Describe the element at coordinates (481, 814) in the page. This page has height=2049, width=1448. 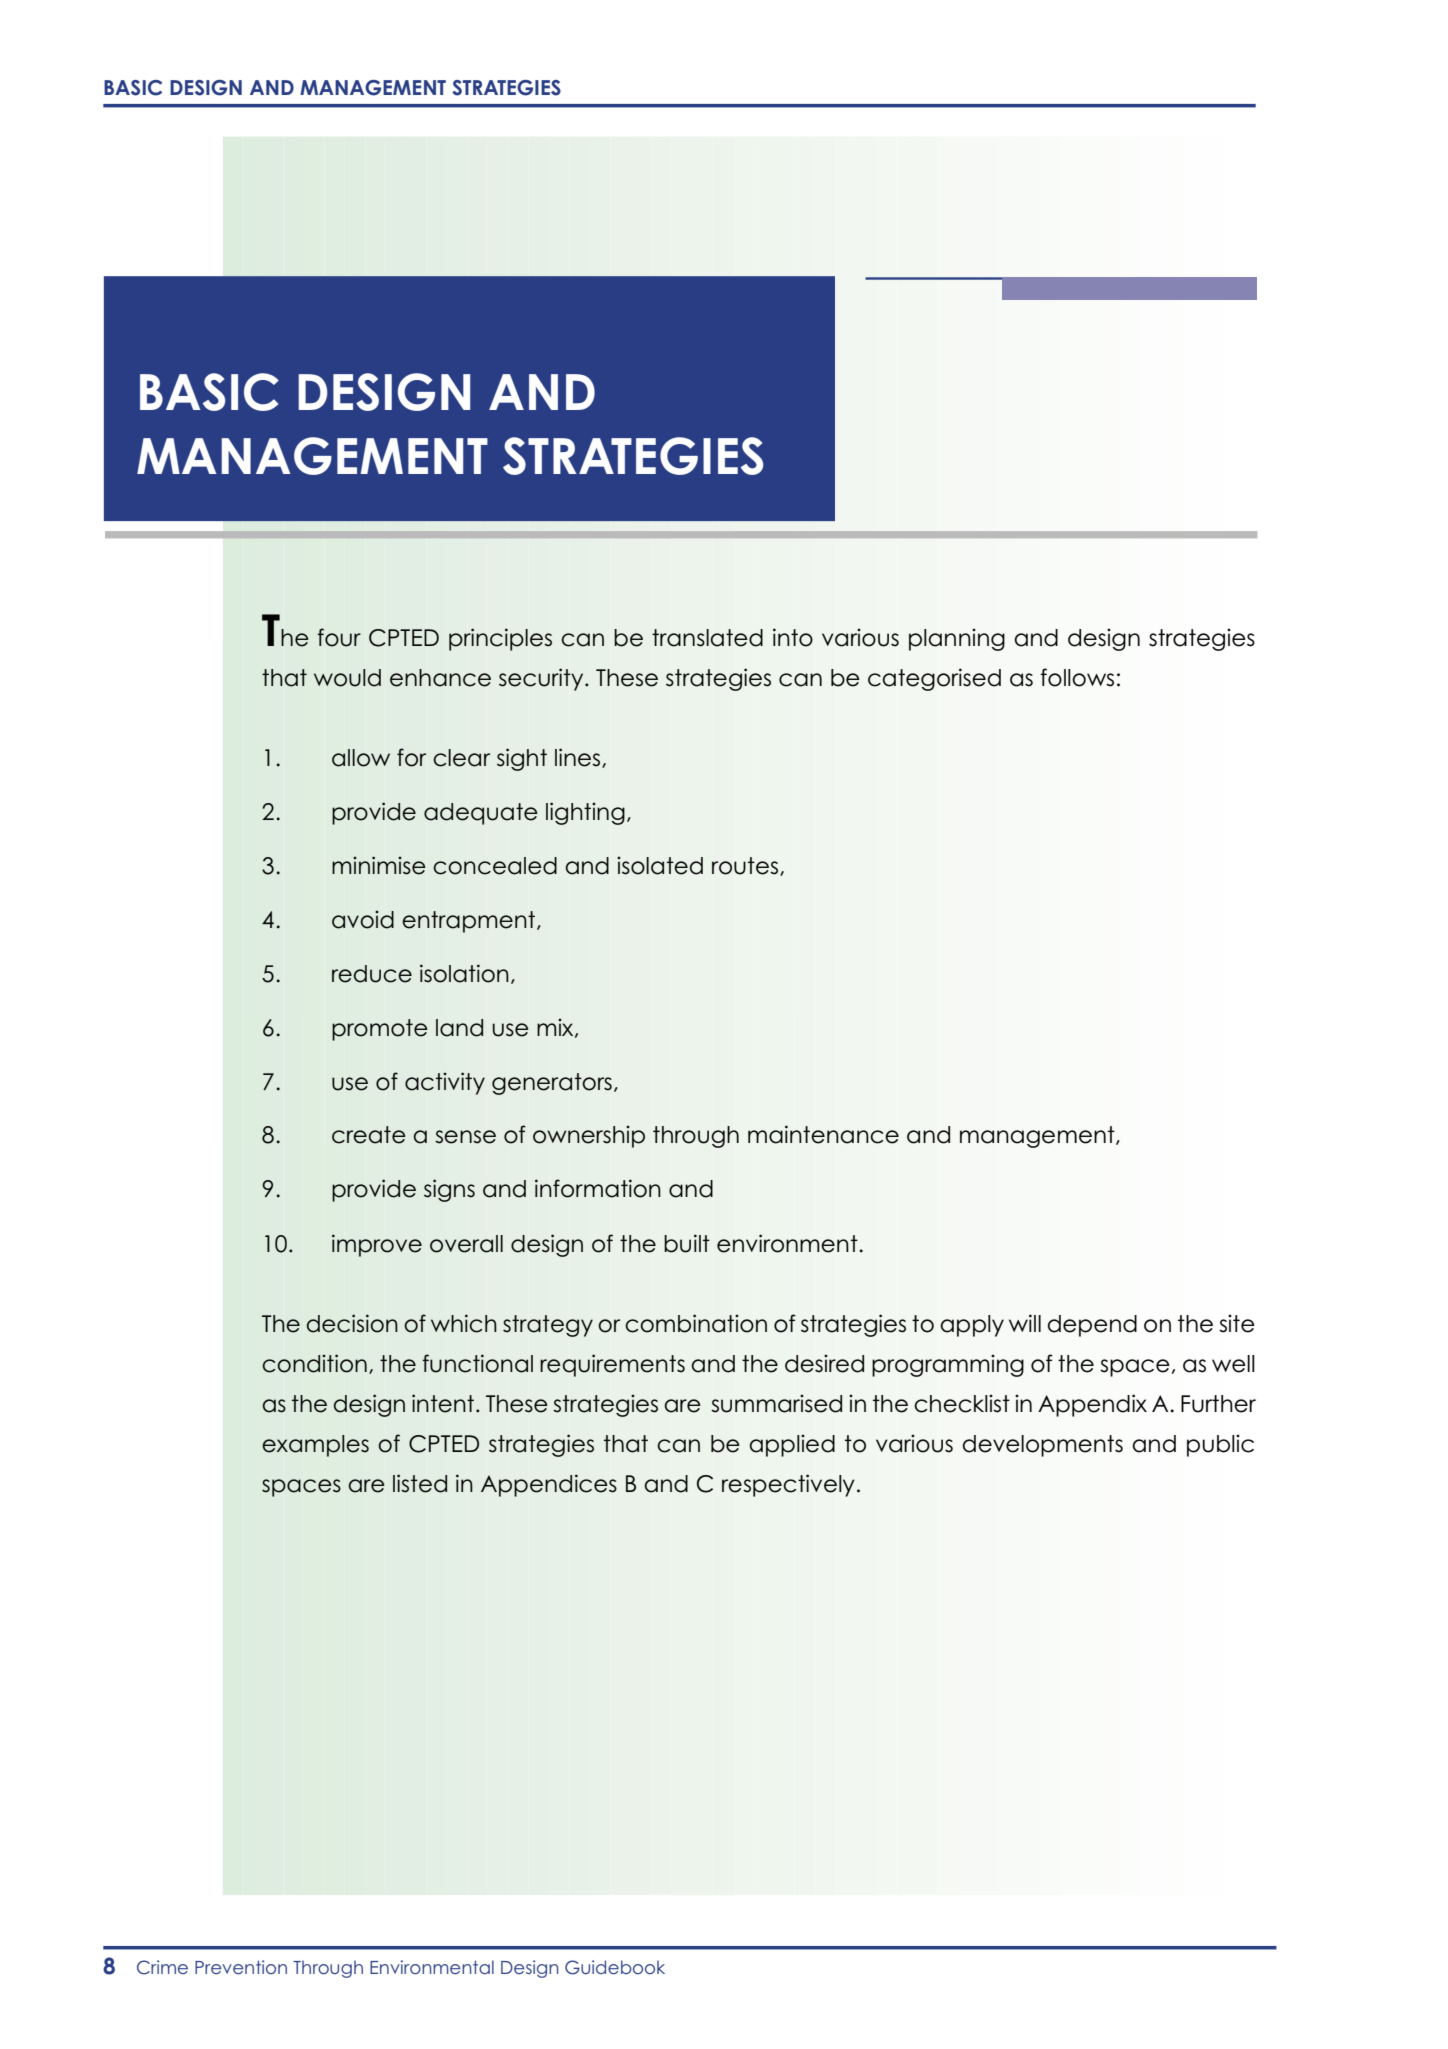
I see `adequate` at that location.
